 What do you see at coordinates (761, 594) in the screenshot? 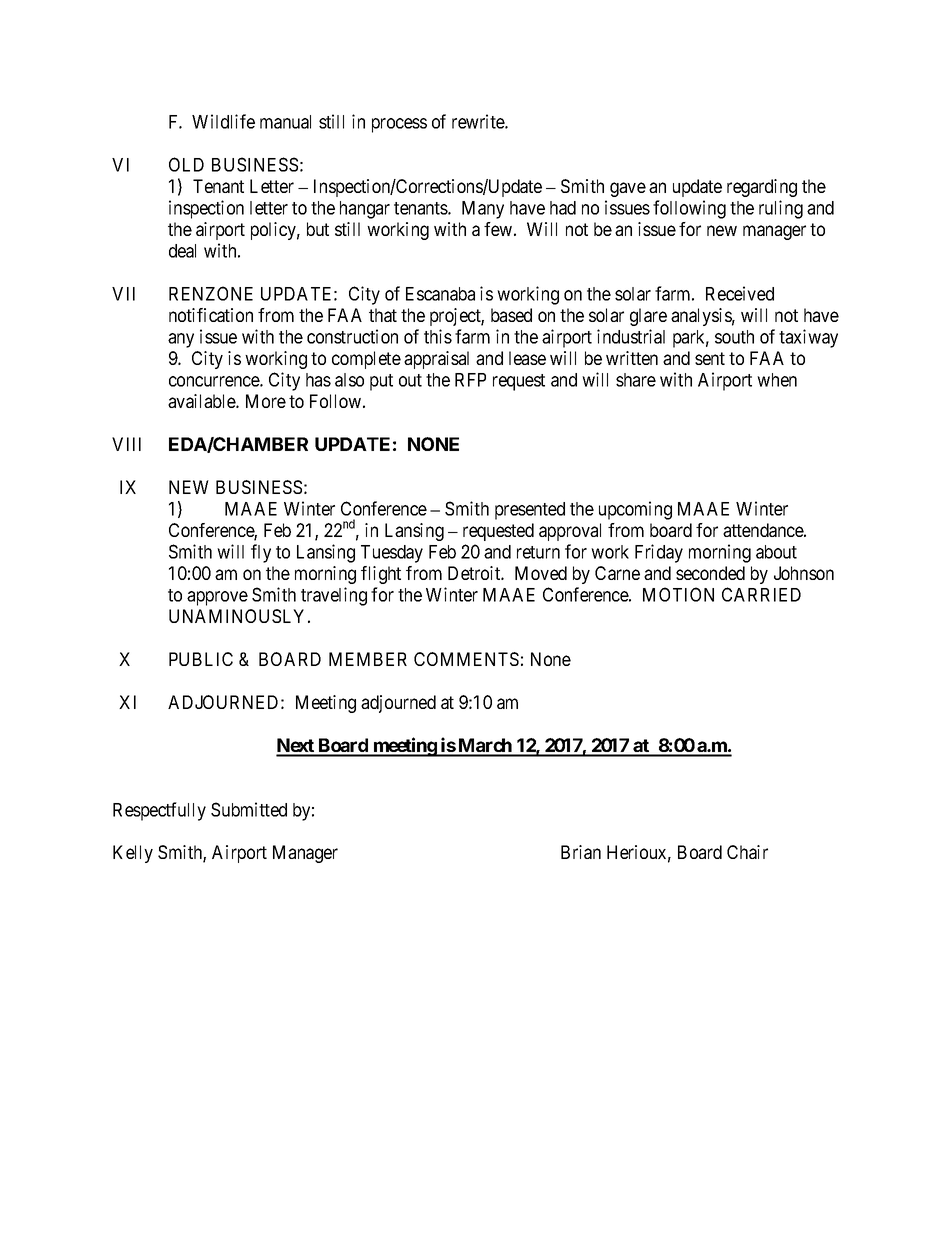
I see `CARRIED` at bounding box center [761, 594].
